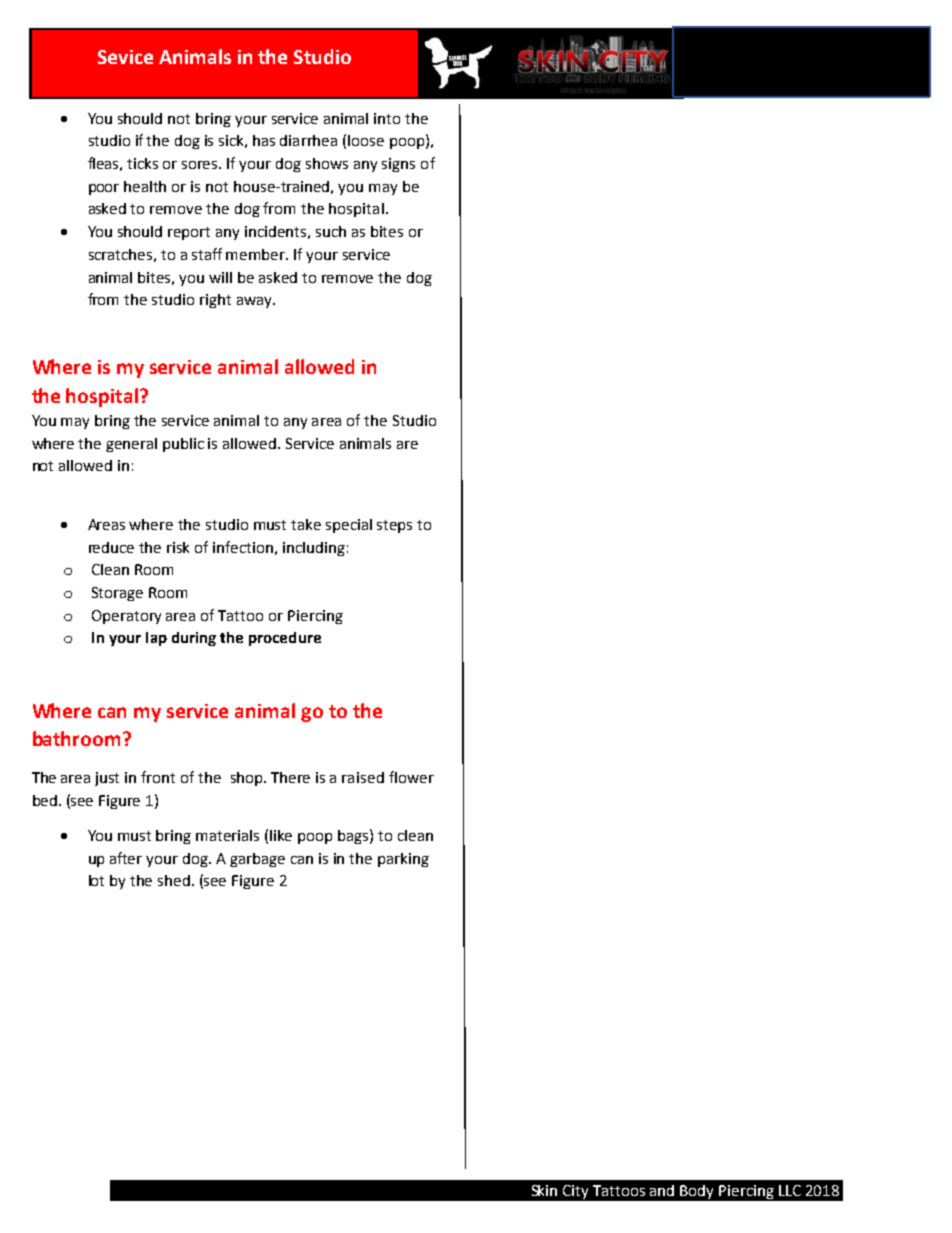 The image size is (952, 1233). What do you see at coordinates (156, 639) in the screenshot?
I see `lap` at bounding box center [156, 639].
